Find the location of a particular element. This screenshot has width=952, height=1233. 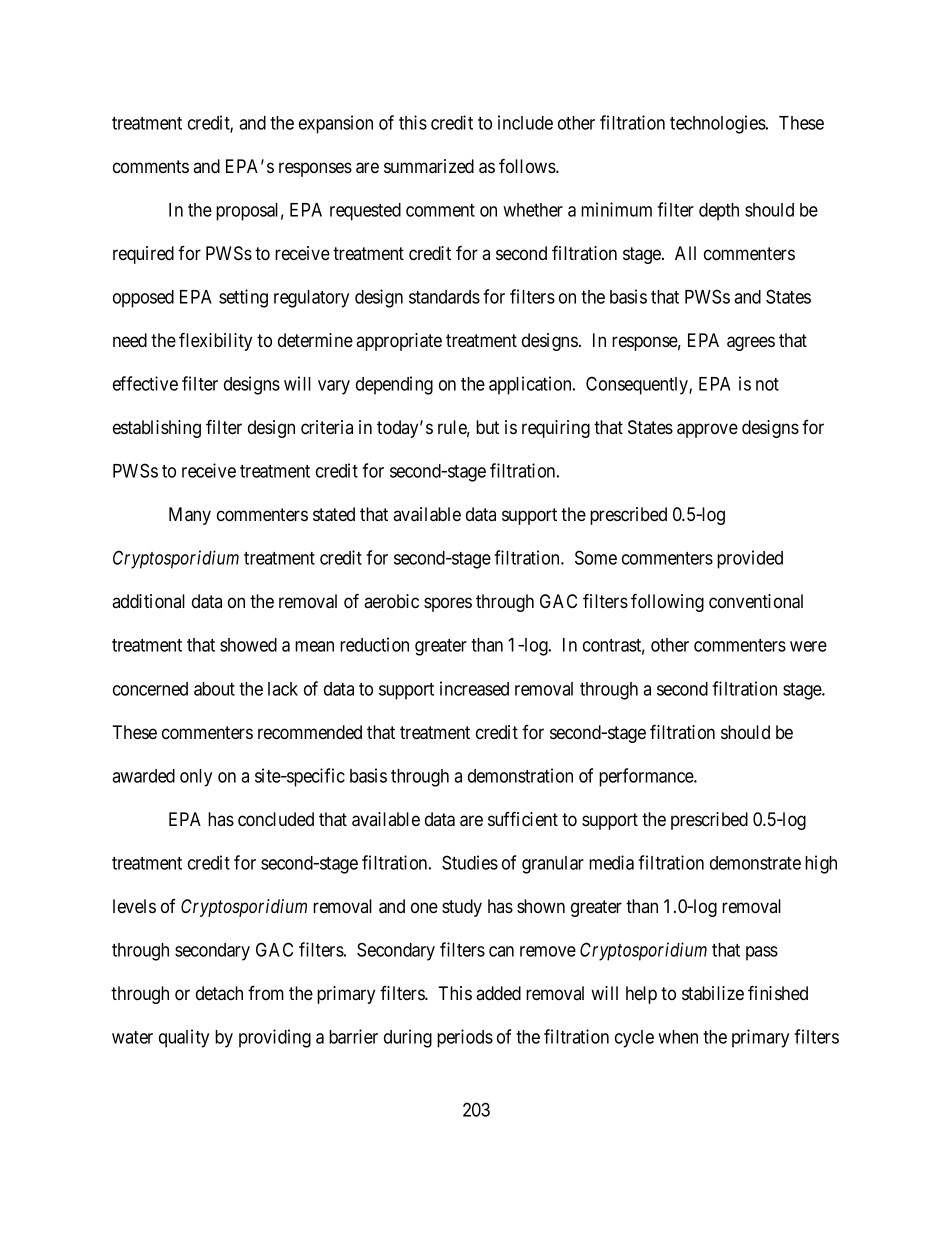

detach is located at coordinates (219, 993).
